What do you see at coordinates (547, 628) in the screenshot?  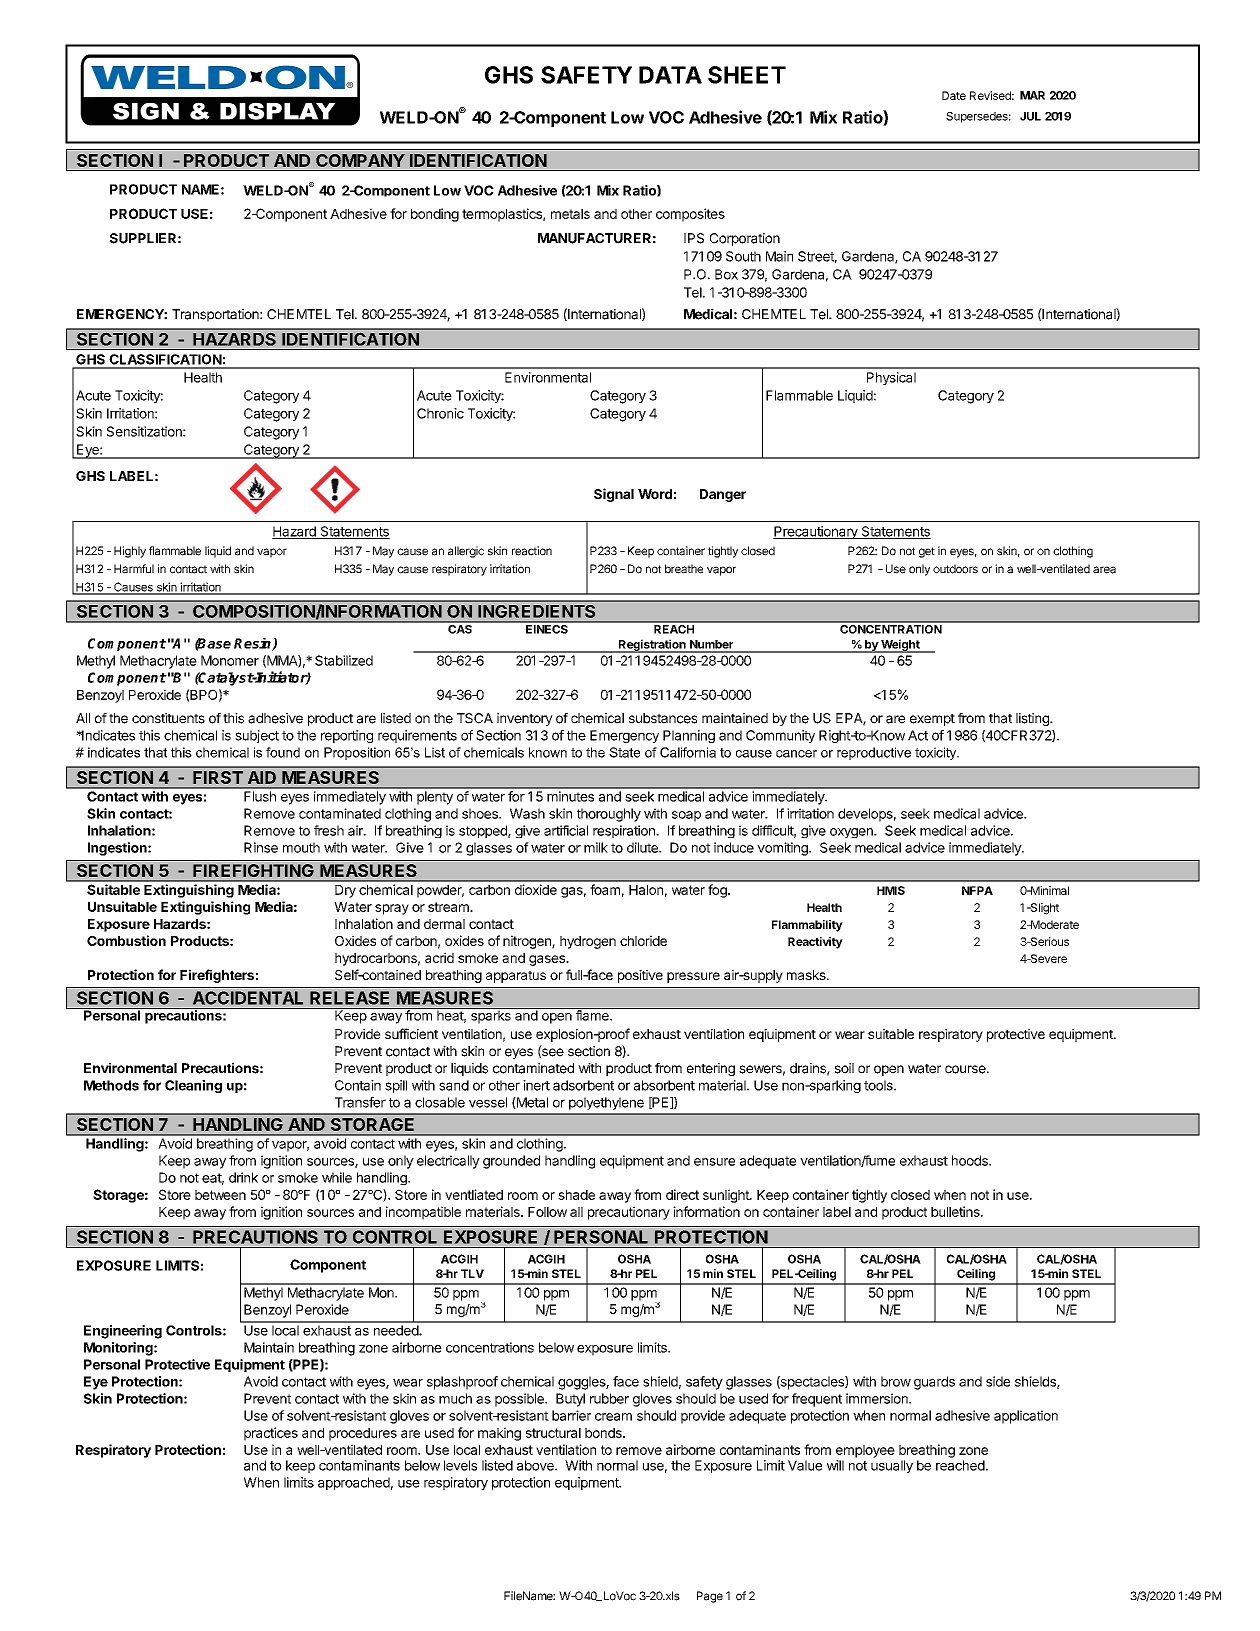 I see `EINECS` at bounding box center [547, 628].
